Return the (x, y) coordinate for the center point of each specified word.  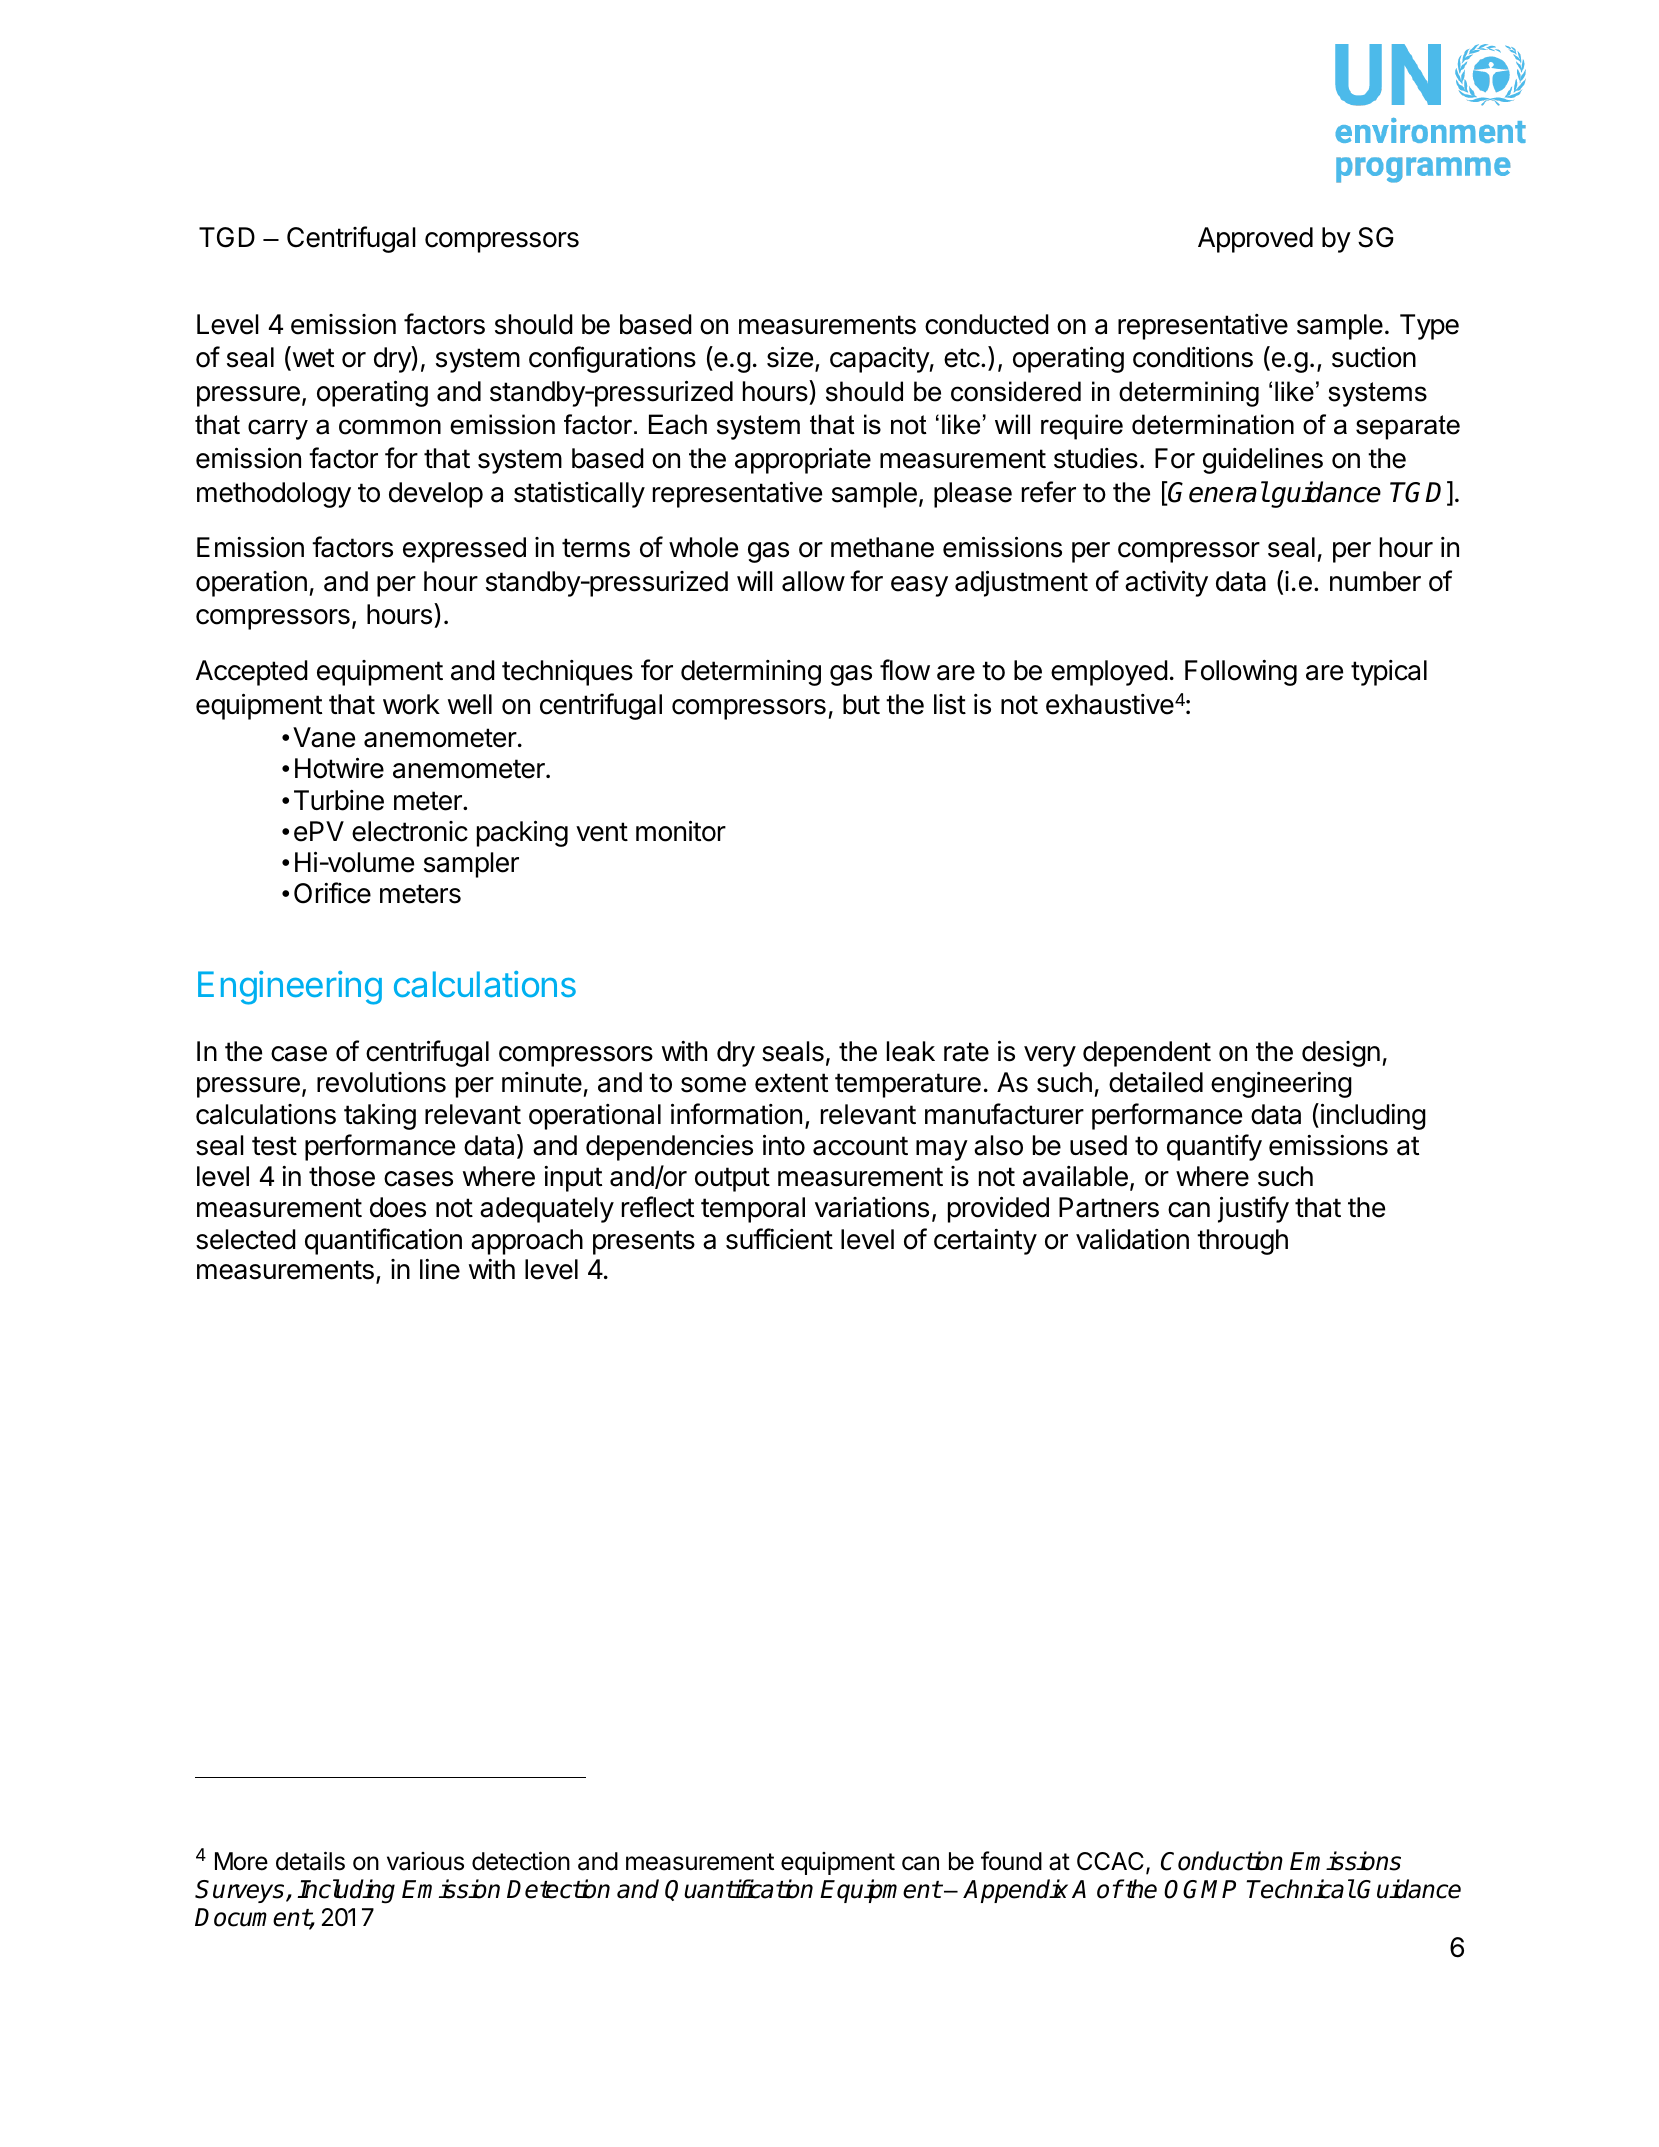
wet (312, 359)
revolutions (381, 1082)
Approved (1255, 240)
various (425, 1861)
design (1341, 1054)
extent (791, 1083)
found (1011, 1861)
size (790, 357)
